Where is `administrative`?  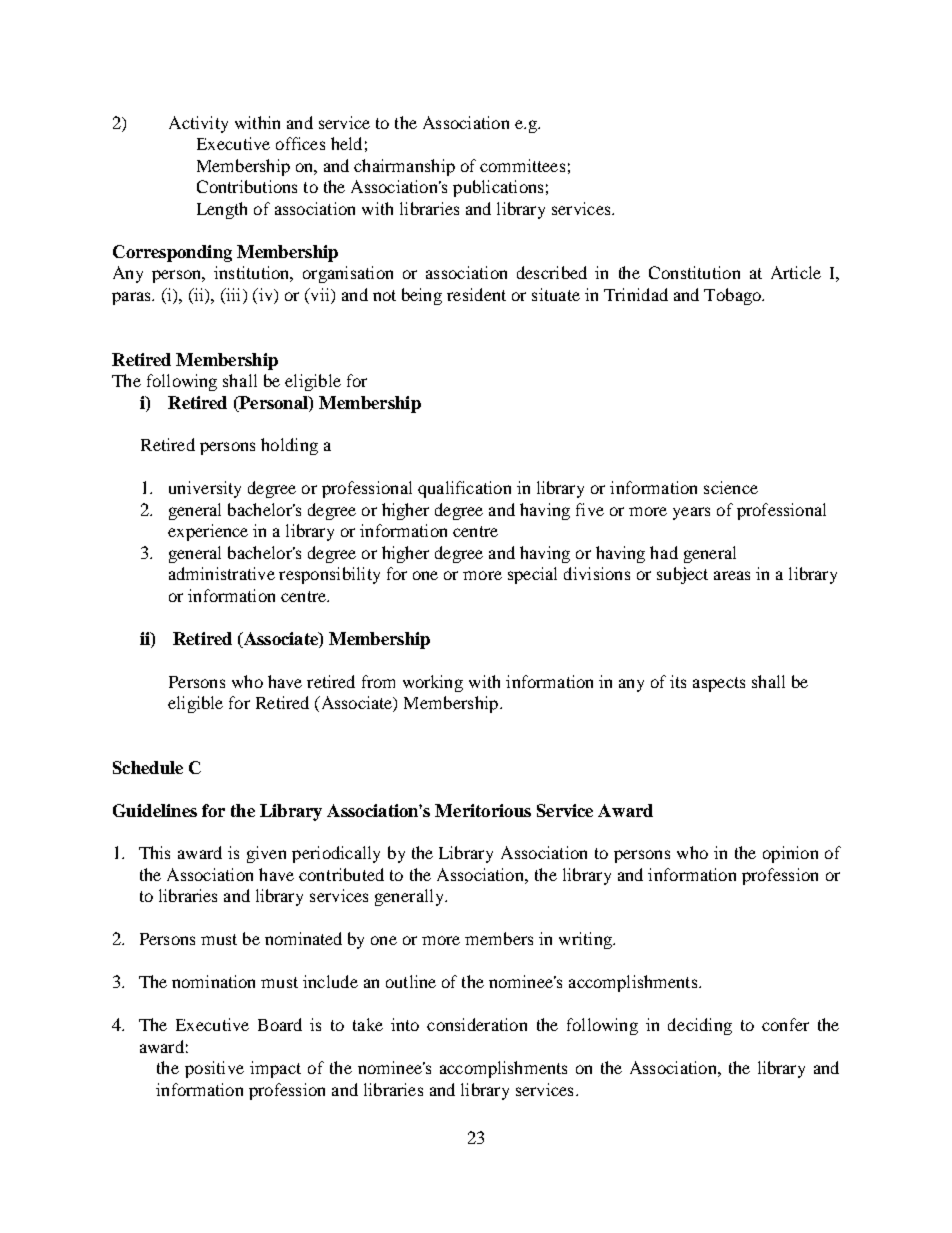
administrative is located at coordinates (222, 573).
